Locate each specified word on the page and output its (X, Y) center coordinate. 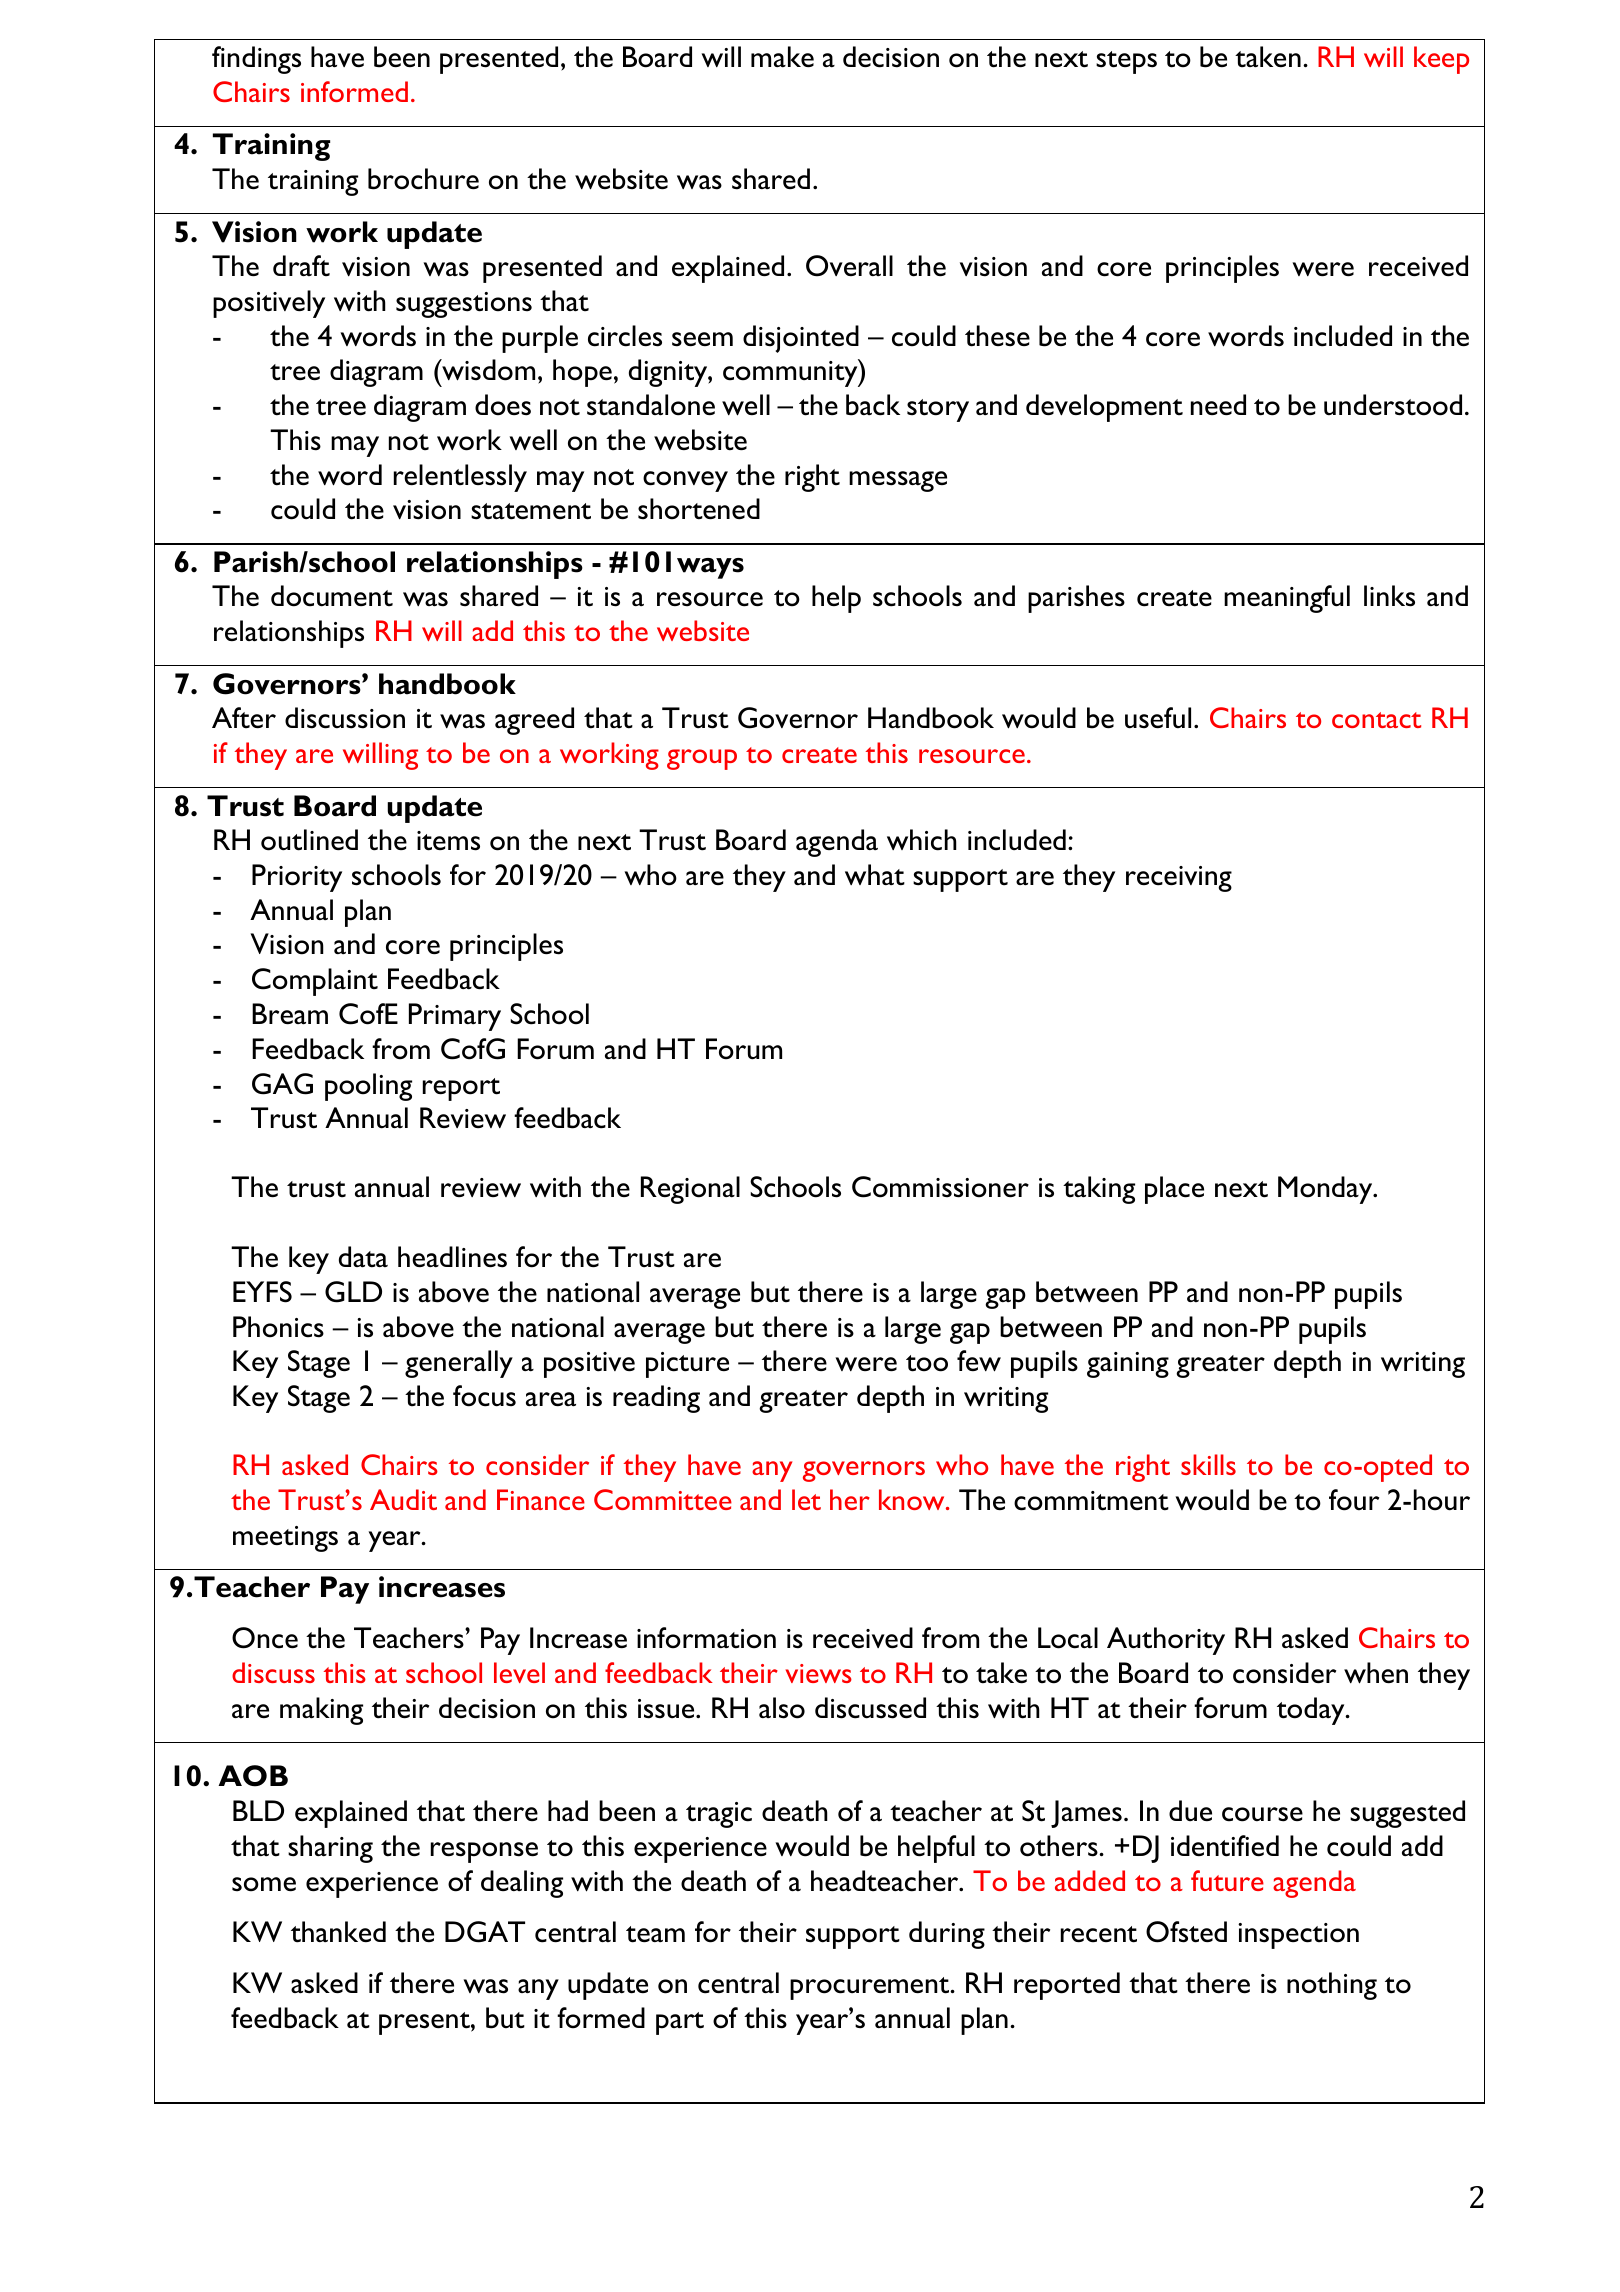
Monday (1326, 1190)
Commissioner (940, 1187)
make (782, 57)
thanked (338, 1932)
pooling (368, 1087)
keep (1441, 60)
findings (256, 60)
